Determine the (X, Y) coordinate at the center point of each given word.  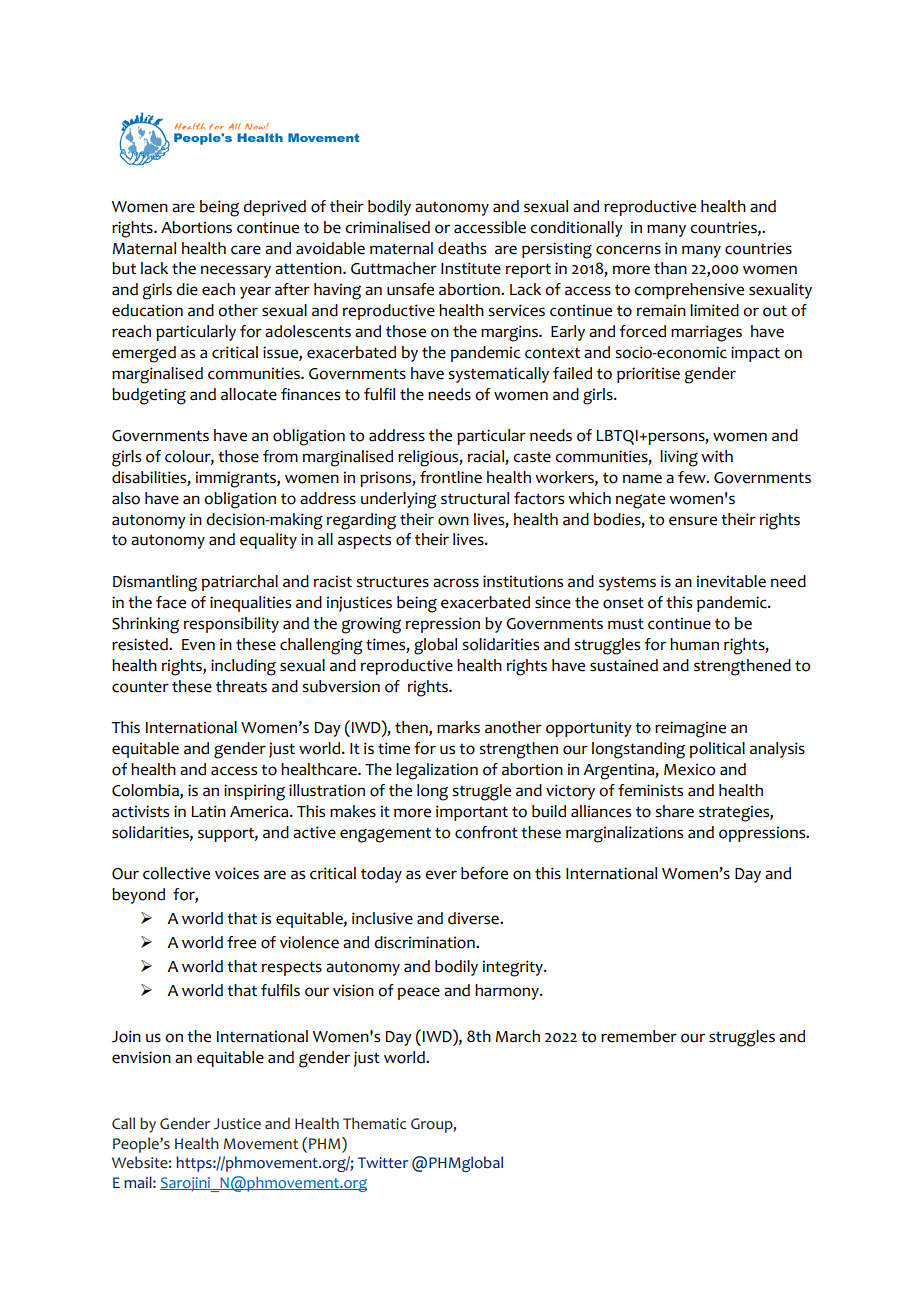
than (670, 268)
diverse (474, 918)
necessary (236, 271)
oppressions (763, 834)
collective (176, 873)
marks (458, 727)
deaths (462, 248)
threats (241, 686)
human (694, 644)
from (280, 456)
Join (126, 1036)
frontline (451, 477)
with (717, 456)
